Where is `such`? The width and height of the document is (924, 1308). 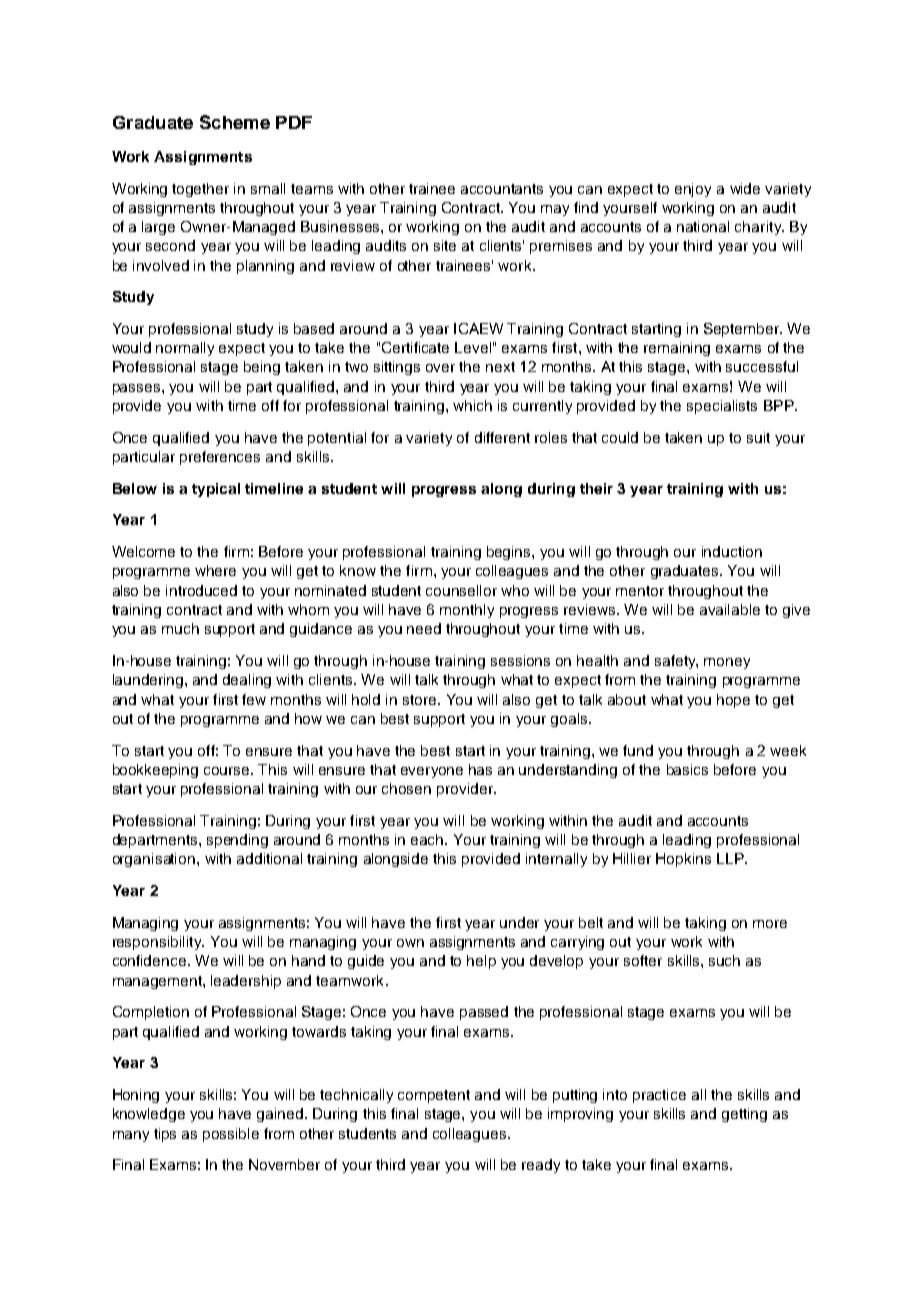 such is located at coordinates (724, 960).
